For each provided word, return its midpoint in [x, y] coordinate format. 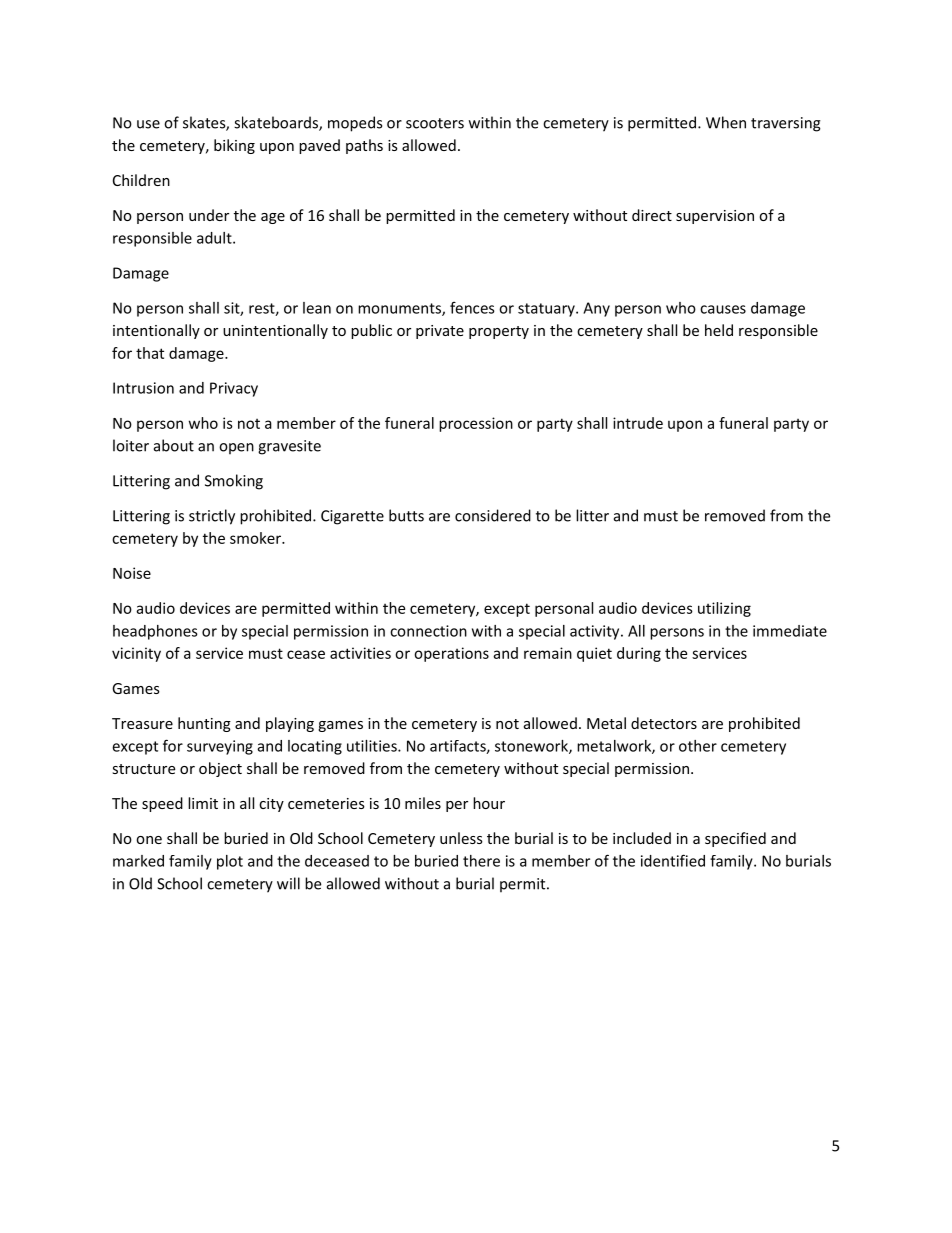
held [719, 330]
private [440, 332]
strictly [212, 517]
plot [230, 862]
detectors [664, 723]
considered [493, 515]
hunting [204, 724]
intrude [638, 423]
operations [451, 654]
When [726, 122]
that [150, 353]
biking [234, 146]
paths [364, 146]
